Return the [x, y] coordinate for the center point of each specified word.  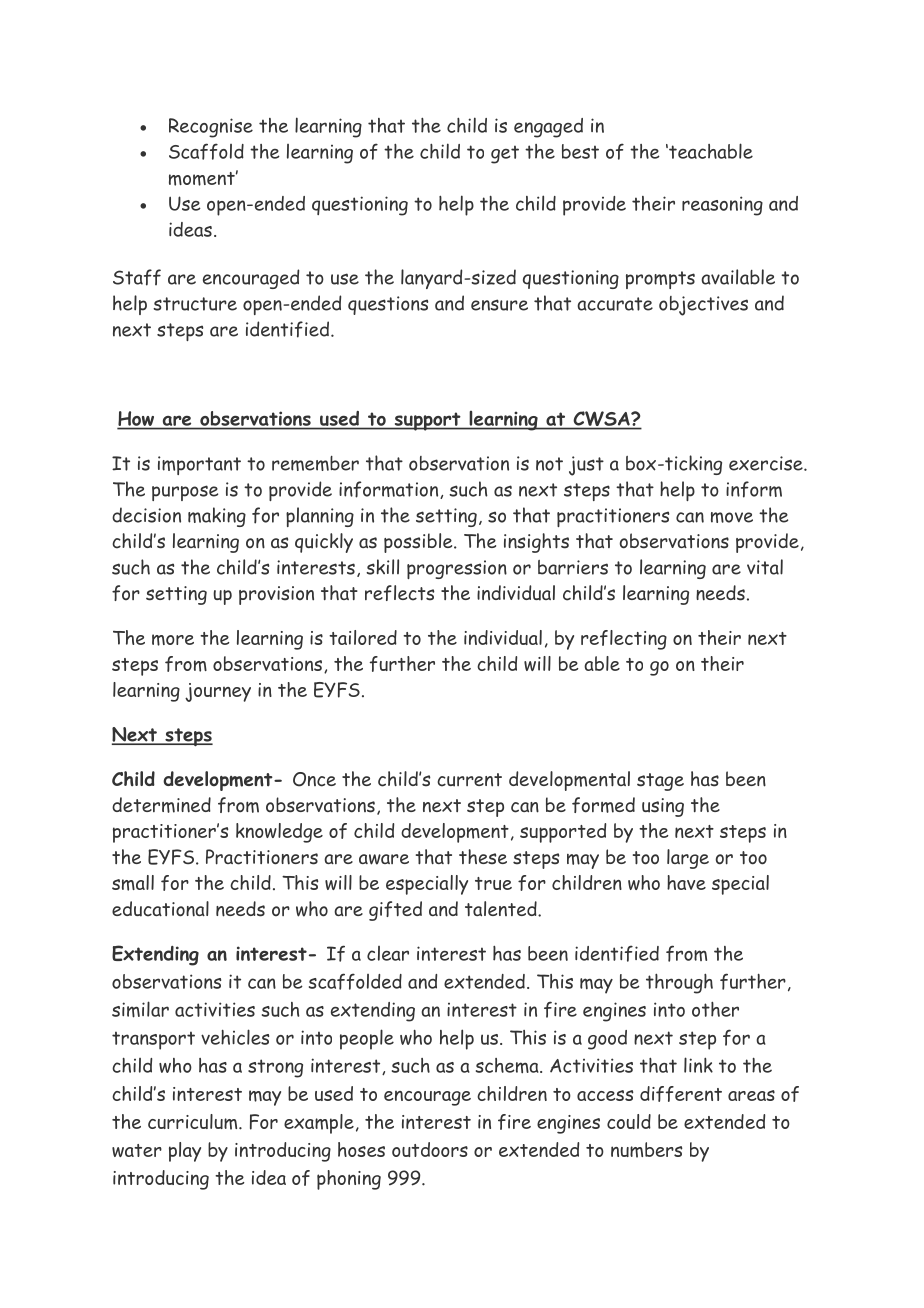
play [185, 1152]
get [505, 154]
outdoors [430, 1149]
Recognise [211, 128]
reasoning [722, 206]
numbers [646, 1150]
